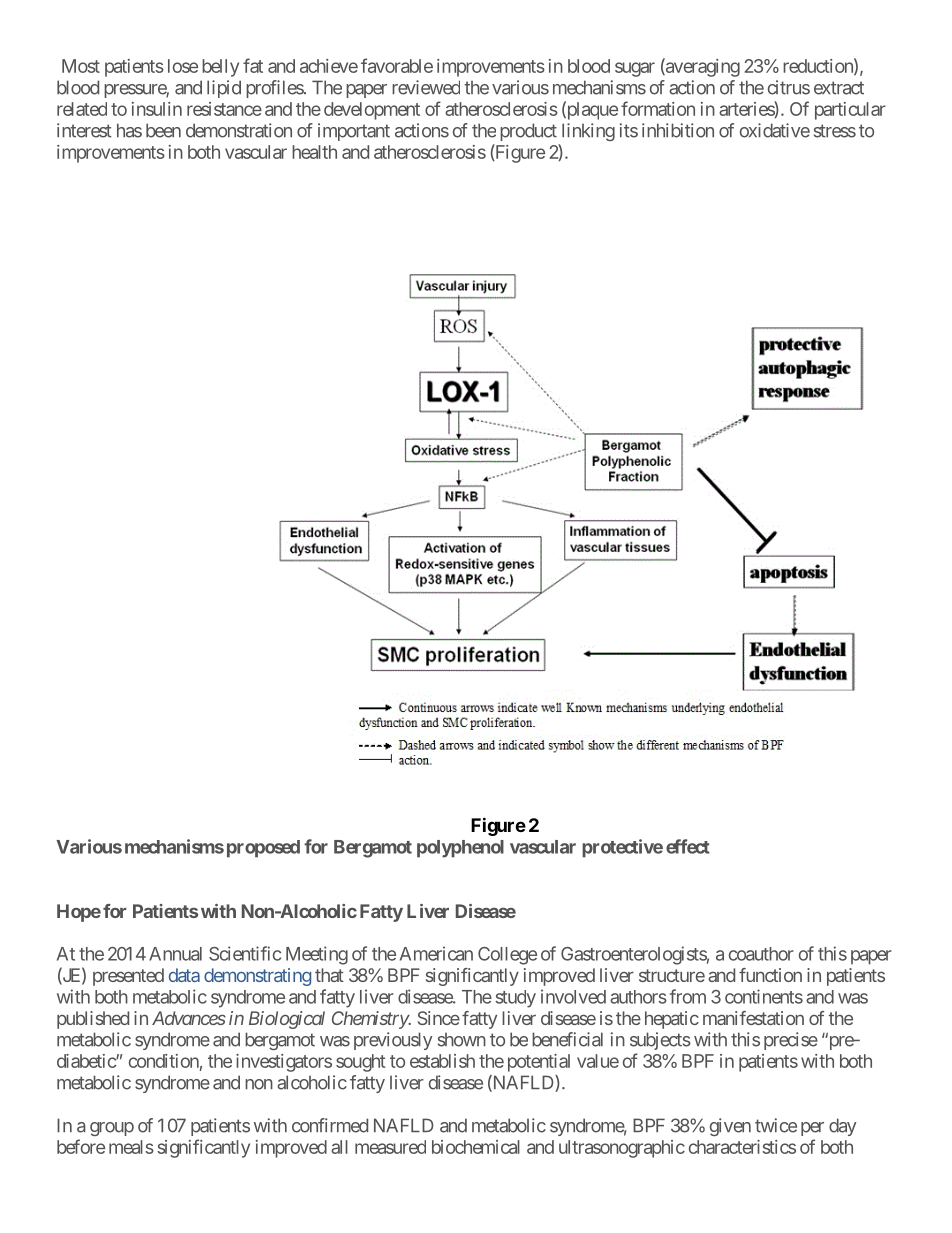 The image size is (952, 1233). What do you see at coordinates (163, 130) in the document?
I see `been` at bounding box center [163, 130].
